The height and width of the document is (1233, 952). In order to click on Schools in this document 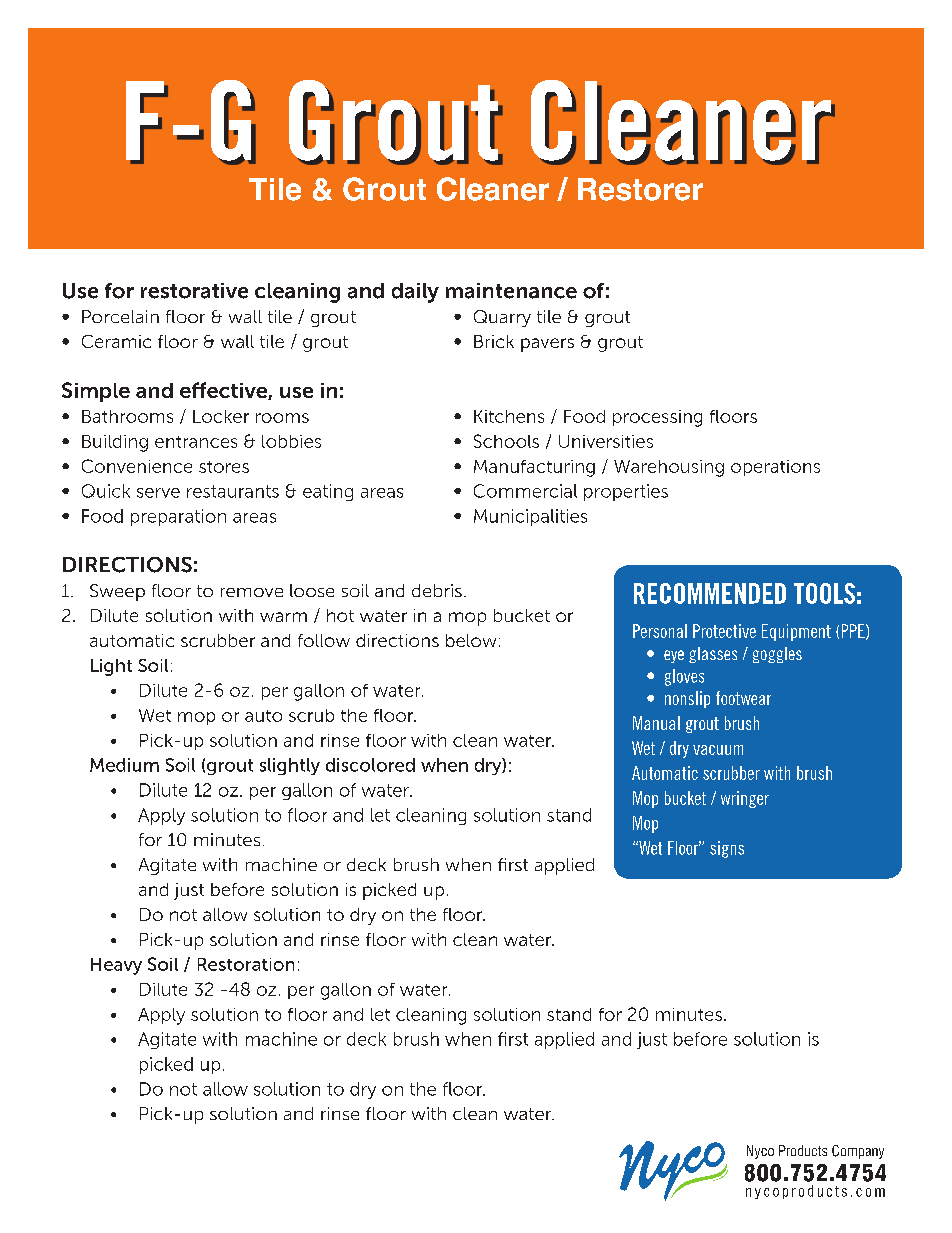, I will do `click(506, 441)`.
